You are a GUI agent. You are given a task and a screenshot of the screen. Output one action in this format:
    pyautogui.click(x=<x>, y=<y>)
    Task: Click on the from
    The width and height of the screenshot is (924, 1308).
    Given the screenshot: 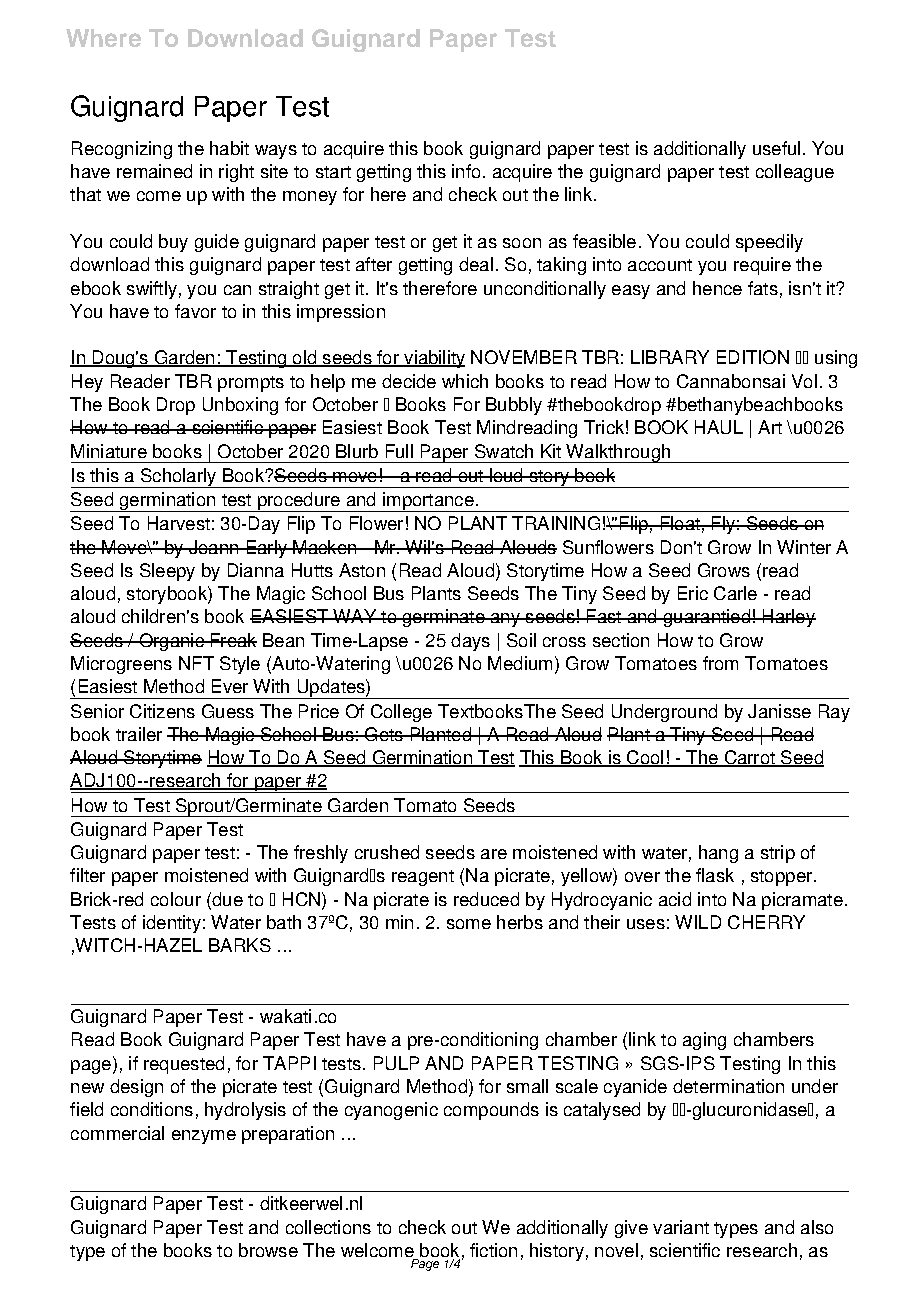 What is the action you would take?
    pyautogui.click(x=720, y=663)
